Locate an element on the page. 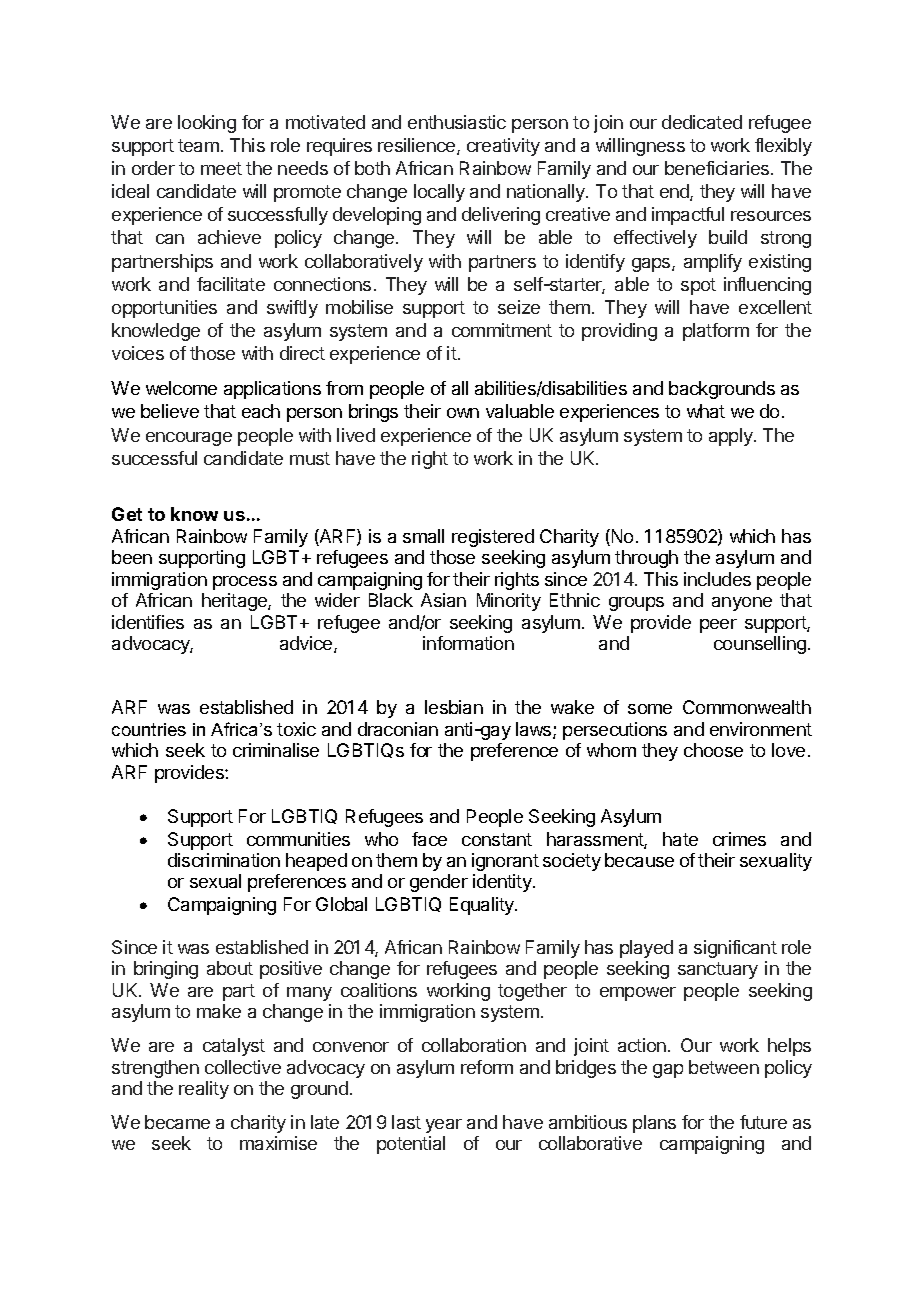 The height and width of the image is (1307, 924). reality is located at coordinates (204, 1090).
